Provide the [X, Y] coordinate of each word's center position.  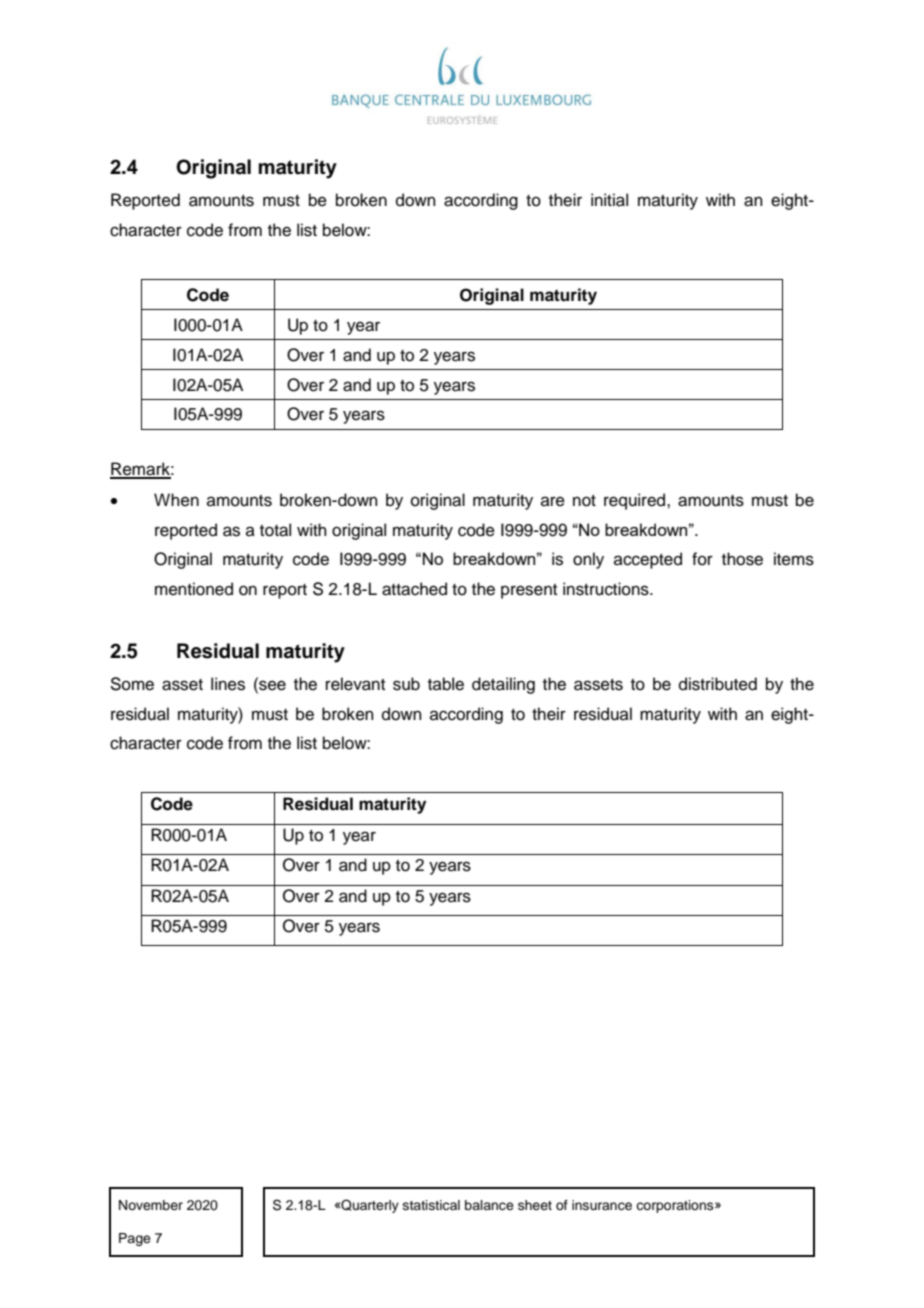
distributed [718, 684]
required [636, 501]
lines [228, 684]
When [176, 500]
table [446, 684]
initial [609, 200]
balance [489, 1205]
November [151, 1205]
